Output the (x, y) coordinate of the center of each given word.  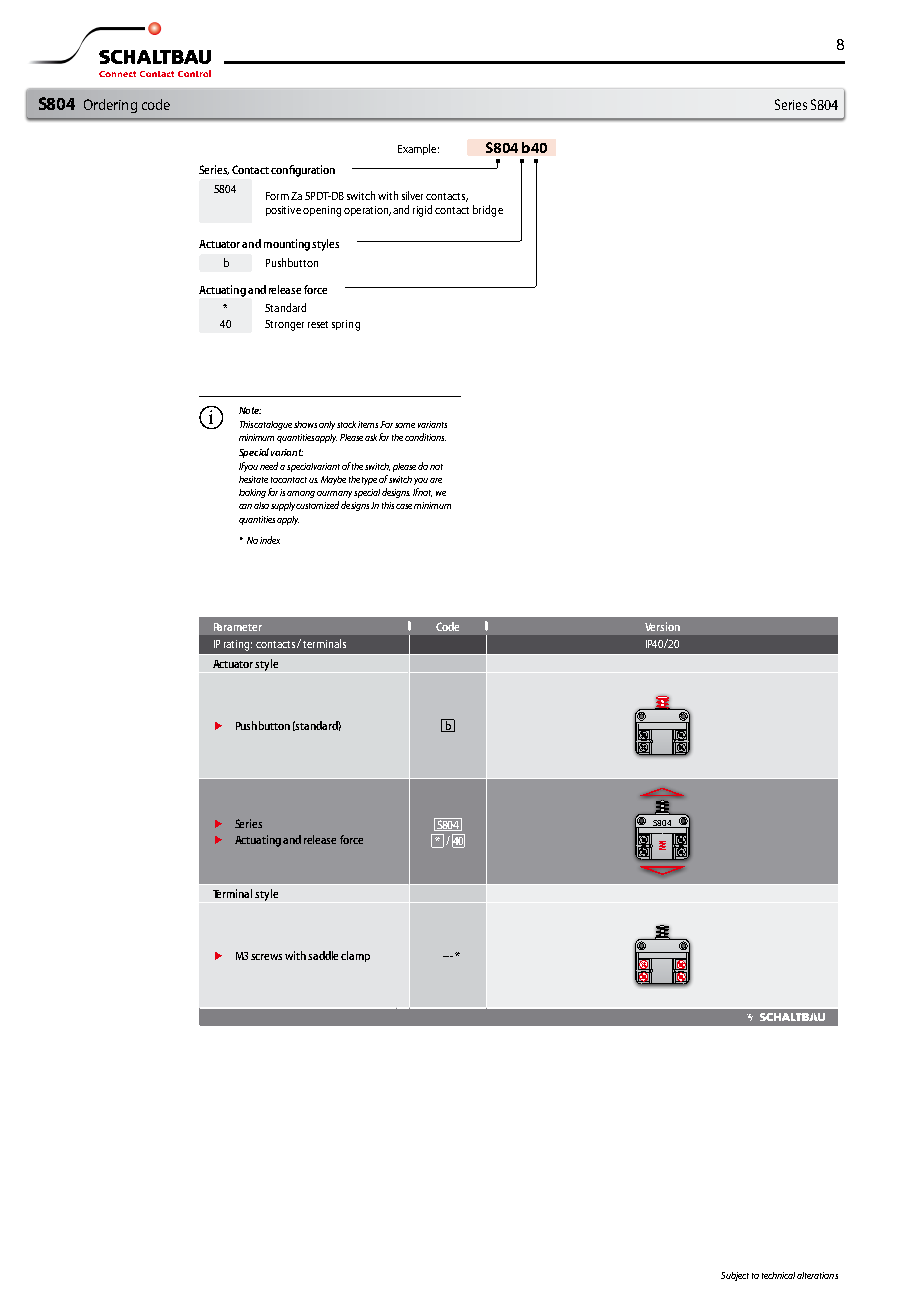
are (436, 480)
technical (778, 1275)
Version (662, 626)
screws (266, 957)
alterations (817, 1275)
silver (414, 195)
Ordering (110, 106)
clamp (355, 956)
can (245, 506)
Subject (735, 1276)
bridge (488, 211)
